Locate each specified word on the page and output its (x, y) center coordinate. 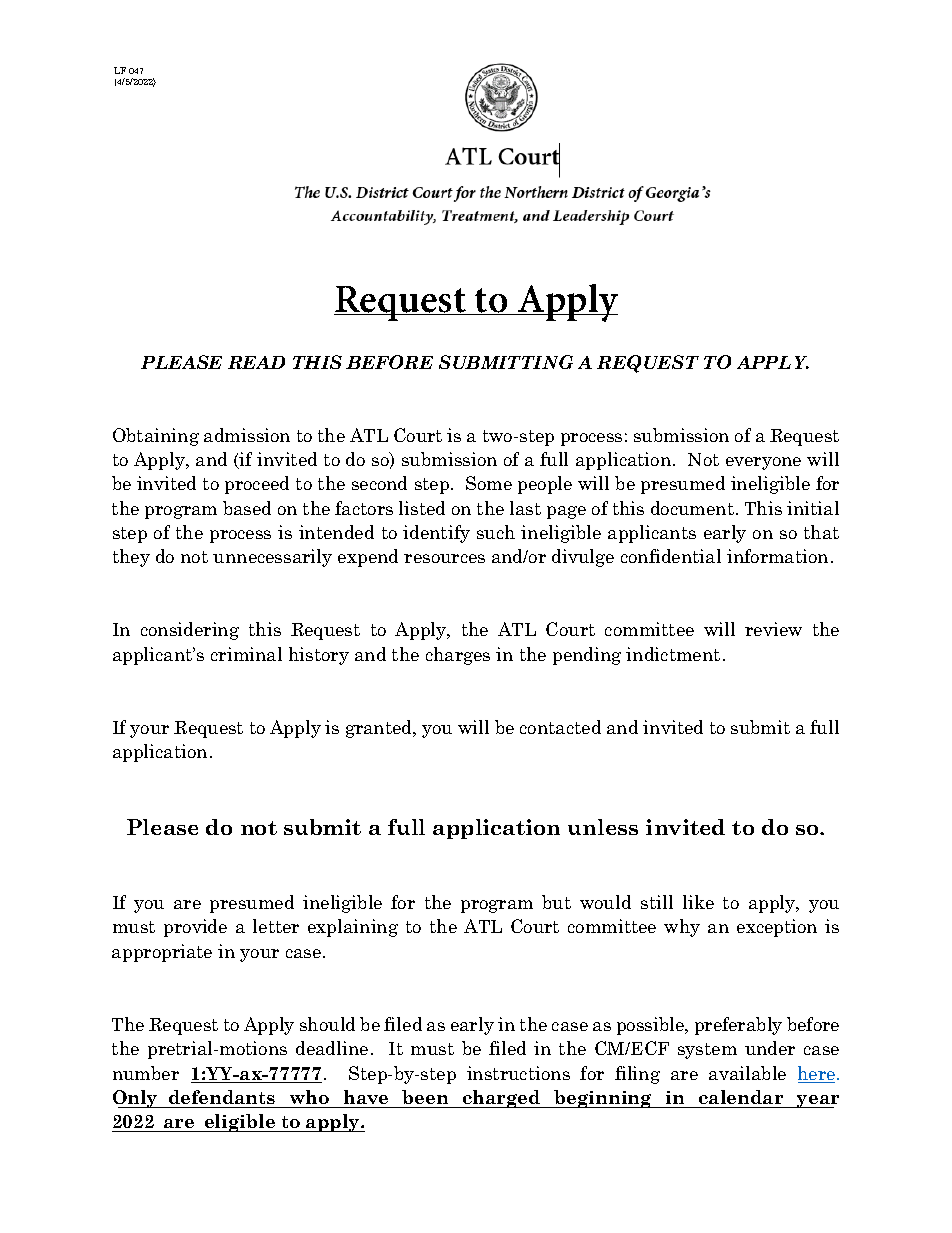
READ (256, 362)
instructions (518, 1073)
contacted (560, 727)
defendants (222, 1097)
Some (489, 483)
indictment (673, 654)
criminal (246, 654)
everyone (763, 463)
